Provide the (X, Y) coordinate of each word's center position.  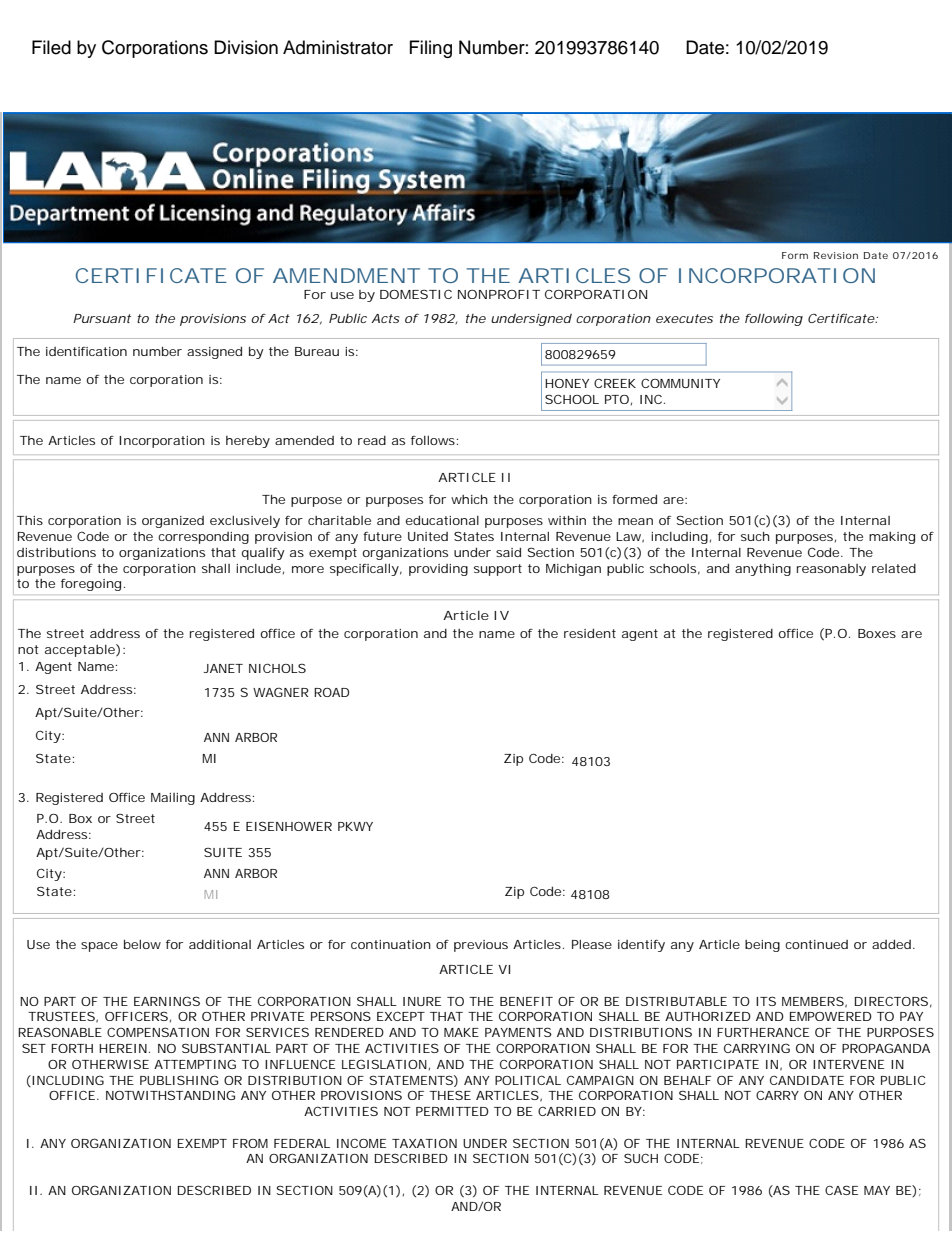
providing (438, 570)
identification (86, 351)
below (142, 944)
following (774, 320)
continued (816, 944)
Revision (836, 255)
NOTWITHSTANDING (170, 1095)
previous (481, 946)
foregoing (91, 585)
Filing (431, 49)
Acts (385, 318)
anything (763, 570)
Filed (51, 47)
